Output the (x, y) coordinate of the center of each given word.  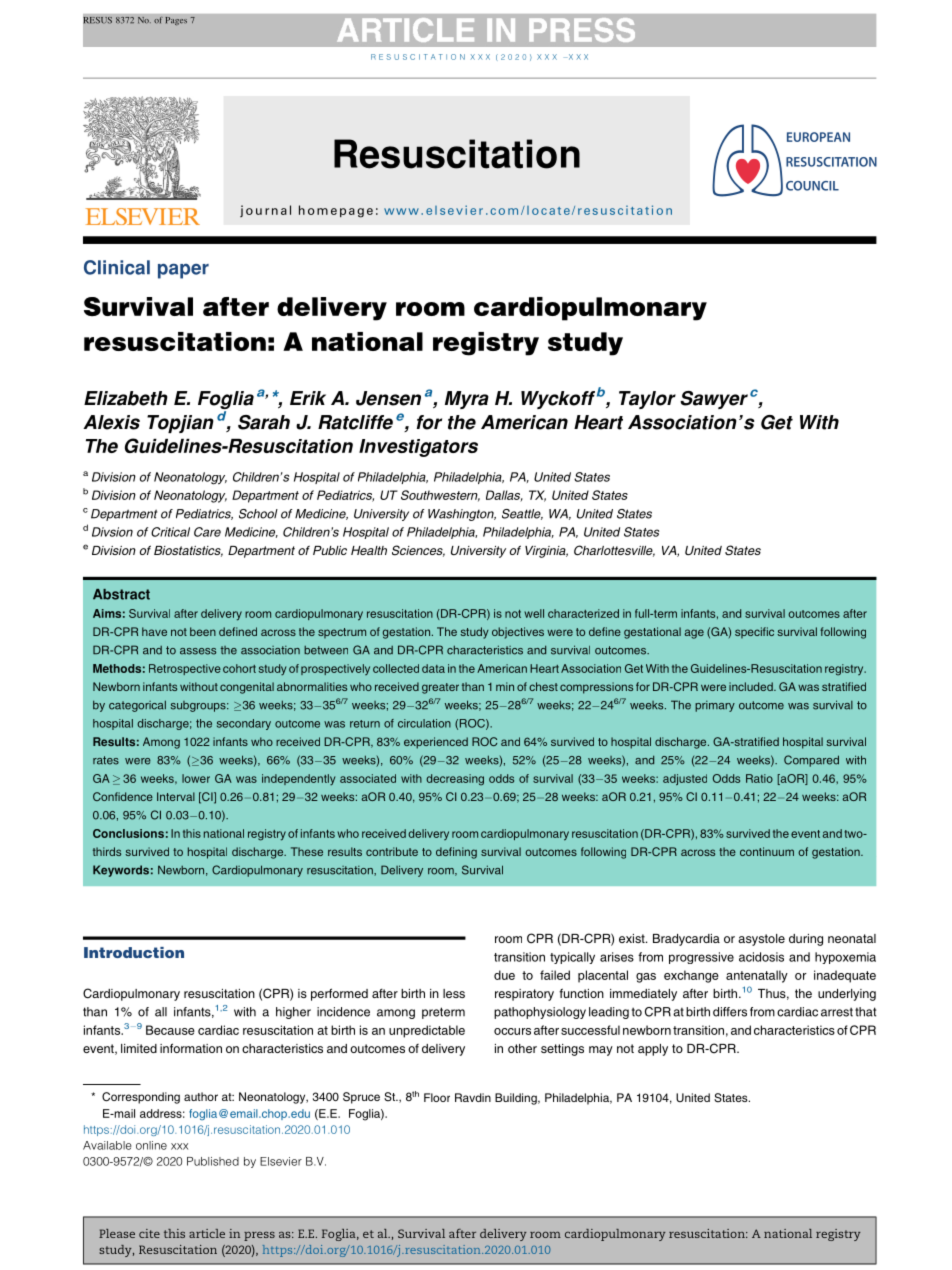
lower (196, 778)
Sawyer (714, 400)
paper (183, 271)
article (207, 1233)
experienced (436, 743)
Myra (467, 400)
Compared (811, 761)
